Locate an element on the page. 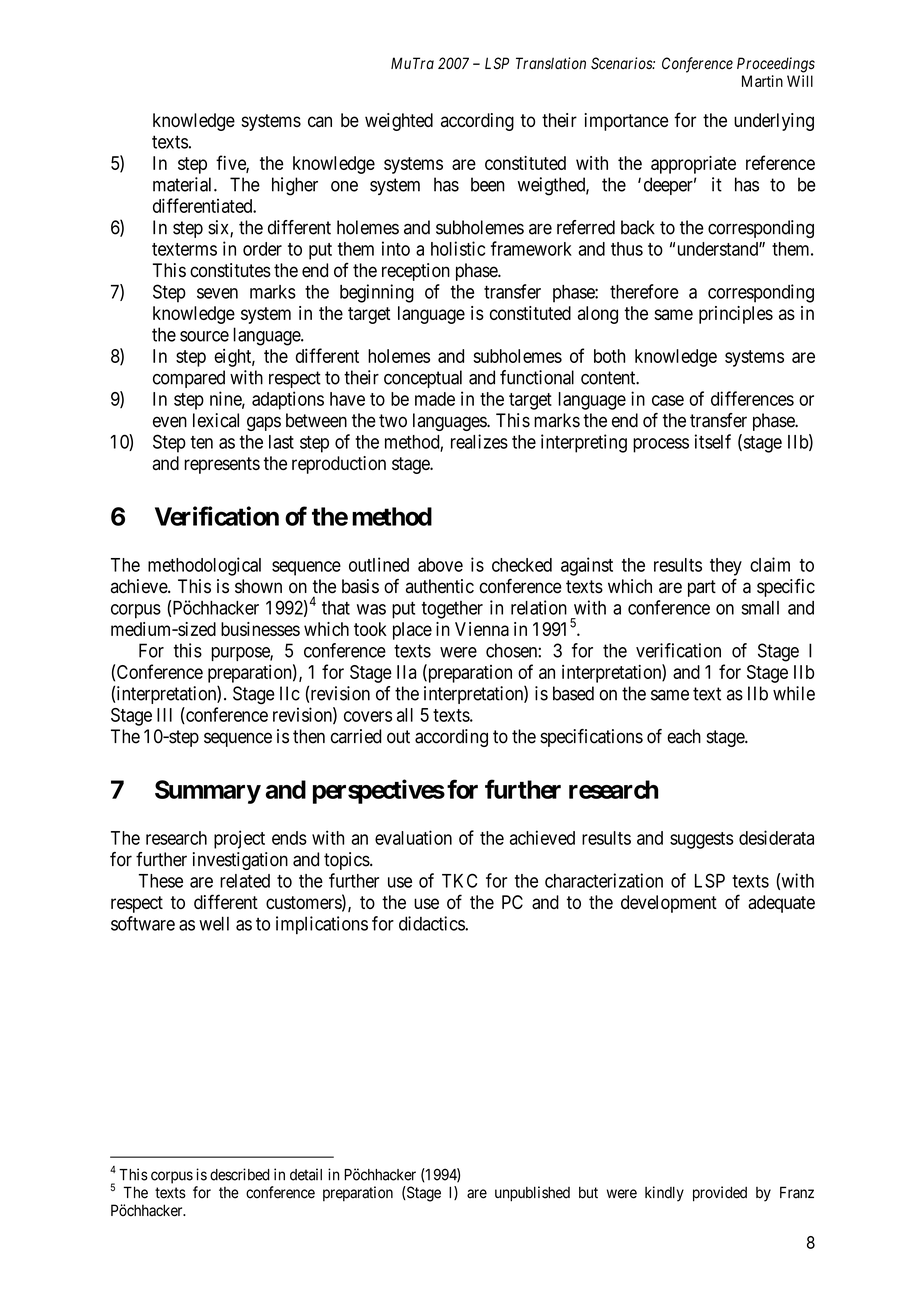  source is located at coordinates (204, 336).
